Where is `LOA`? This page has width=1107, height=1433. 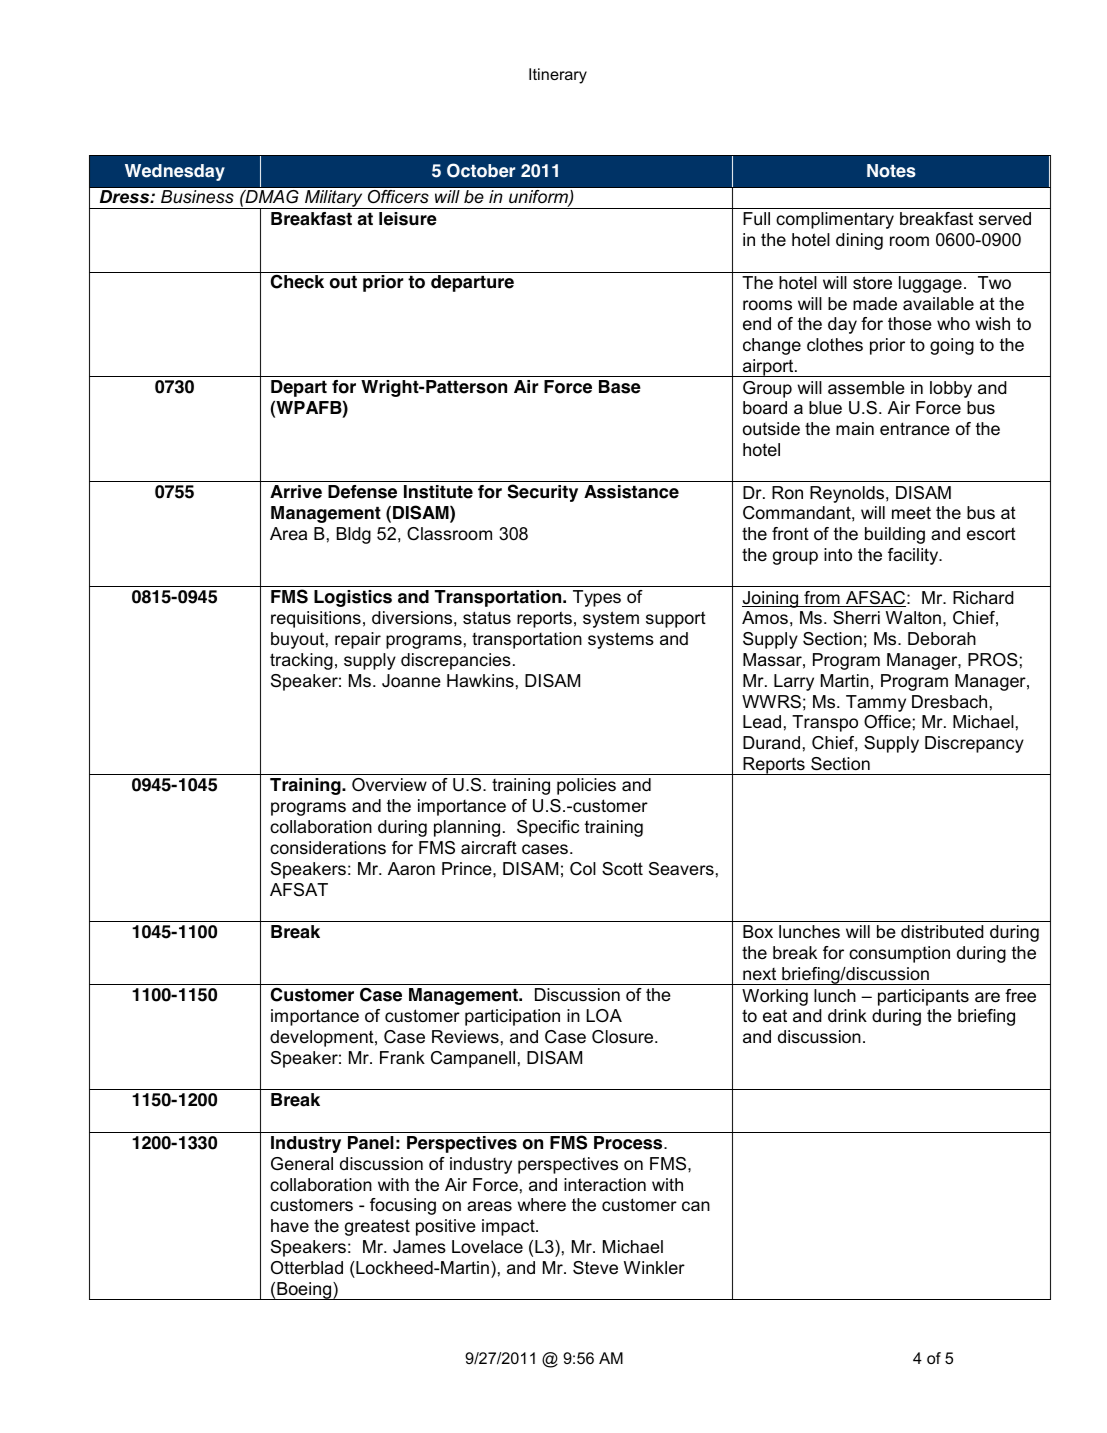 LOA is located at coordinates (604, 1015).
